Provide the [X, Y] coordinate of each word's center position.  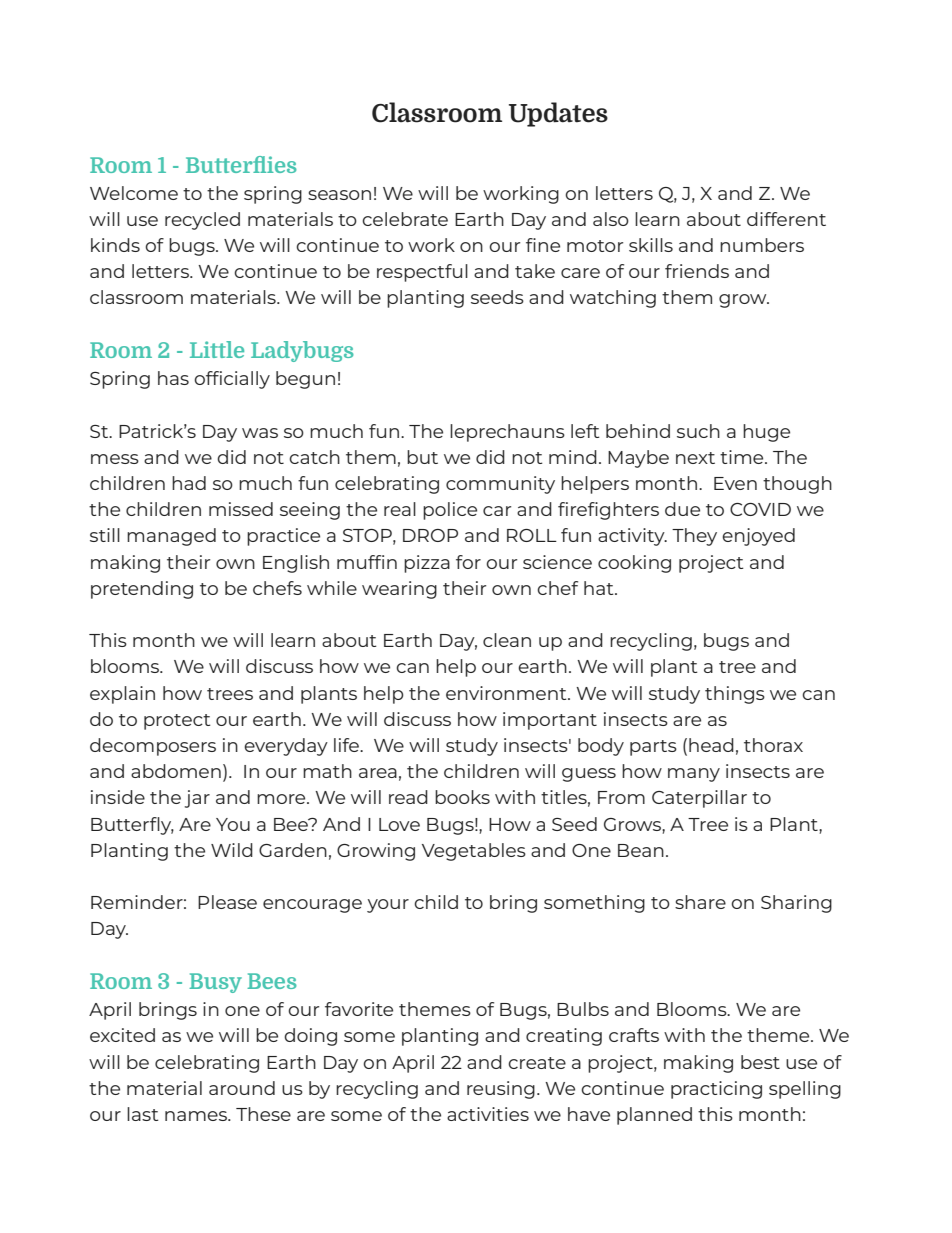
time [743, 457]
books [462, 797]
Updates [558, 114]
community [500, 485]
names [197, 1116]
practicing [716, 1090]
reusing [501, 1090]
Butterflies [241, 164]
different [786, 219]
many [694, 775]
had [189, 483]
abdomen [176, 771]
